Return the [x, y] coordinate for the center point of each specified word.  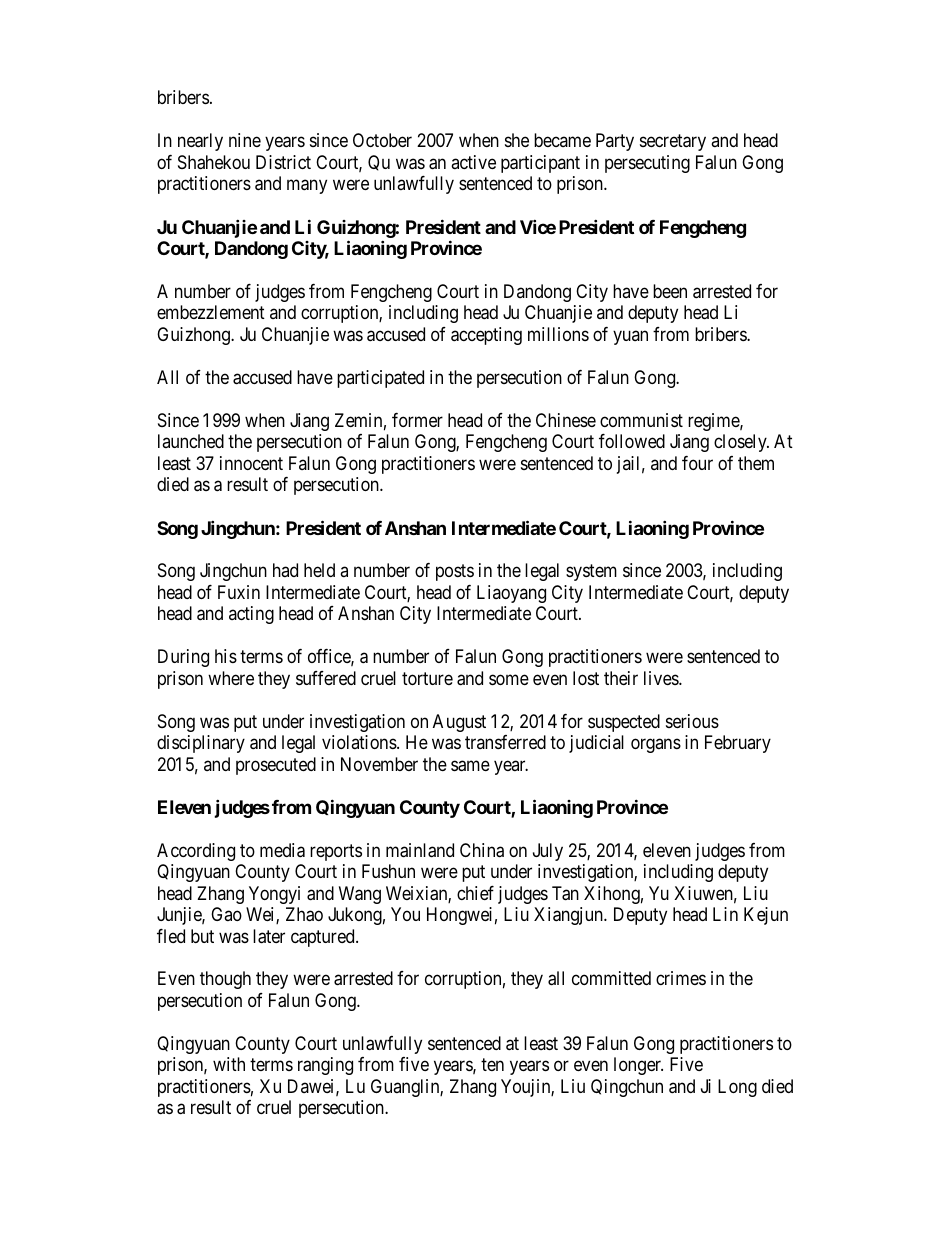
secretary [673, 143]
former [417, 420]
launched [191, 441]
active [473, 162]
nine [245, 140]
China [482, 850]
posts [455, 572]
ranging [325, 1066]
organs [656, 746]
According [196, 852]
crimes [681, 978]
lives [662, 678]
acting [251, 615]
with [229, 1064]
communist [641, 420]
